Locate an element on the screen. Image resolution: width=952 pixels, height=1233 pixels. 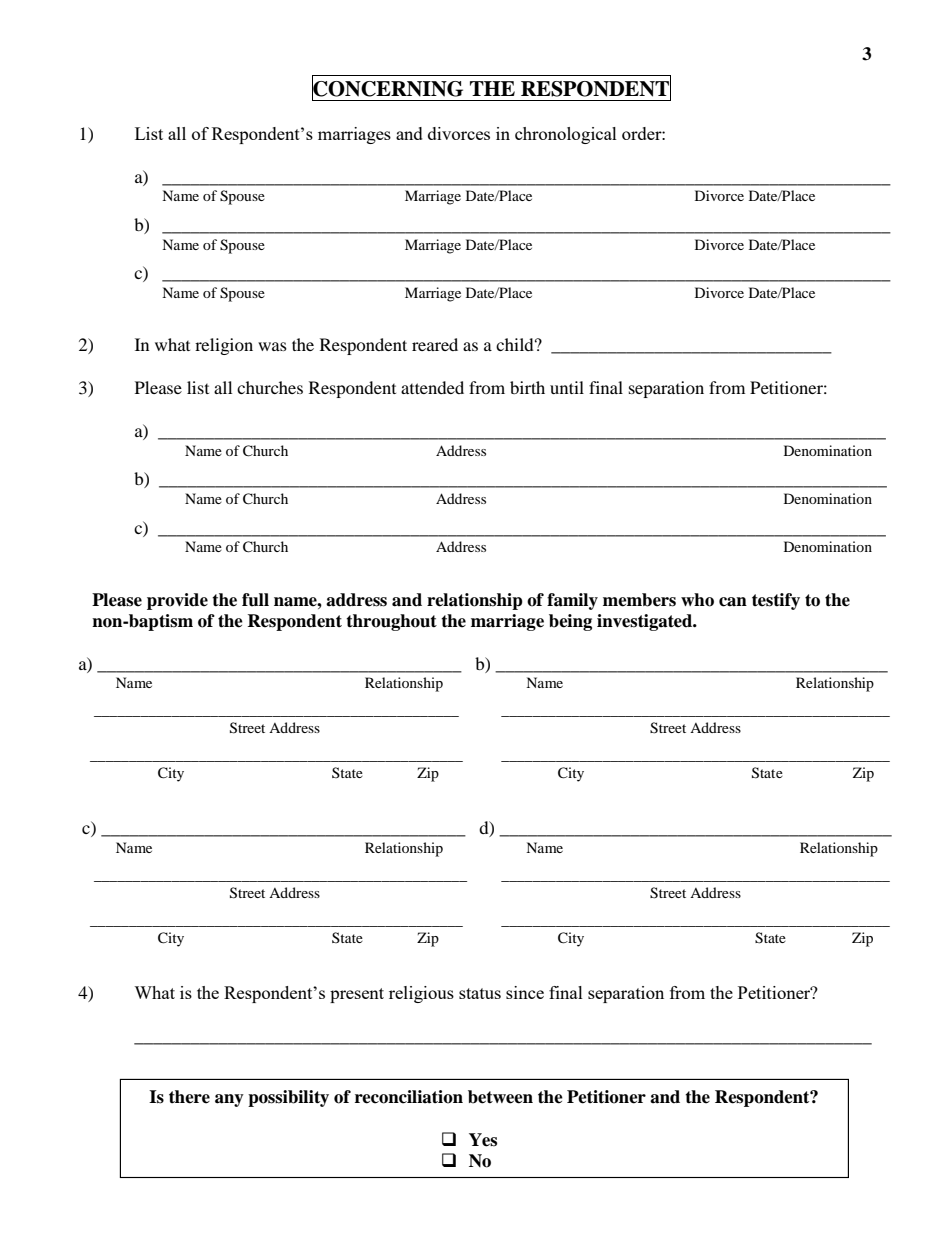
attended is located at coordinates (432, 387).
